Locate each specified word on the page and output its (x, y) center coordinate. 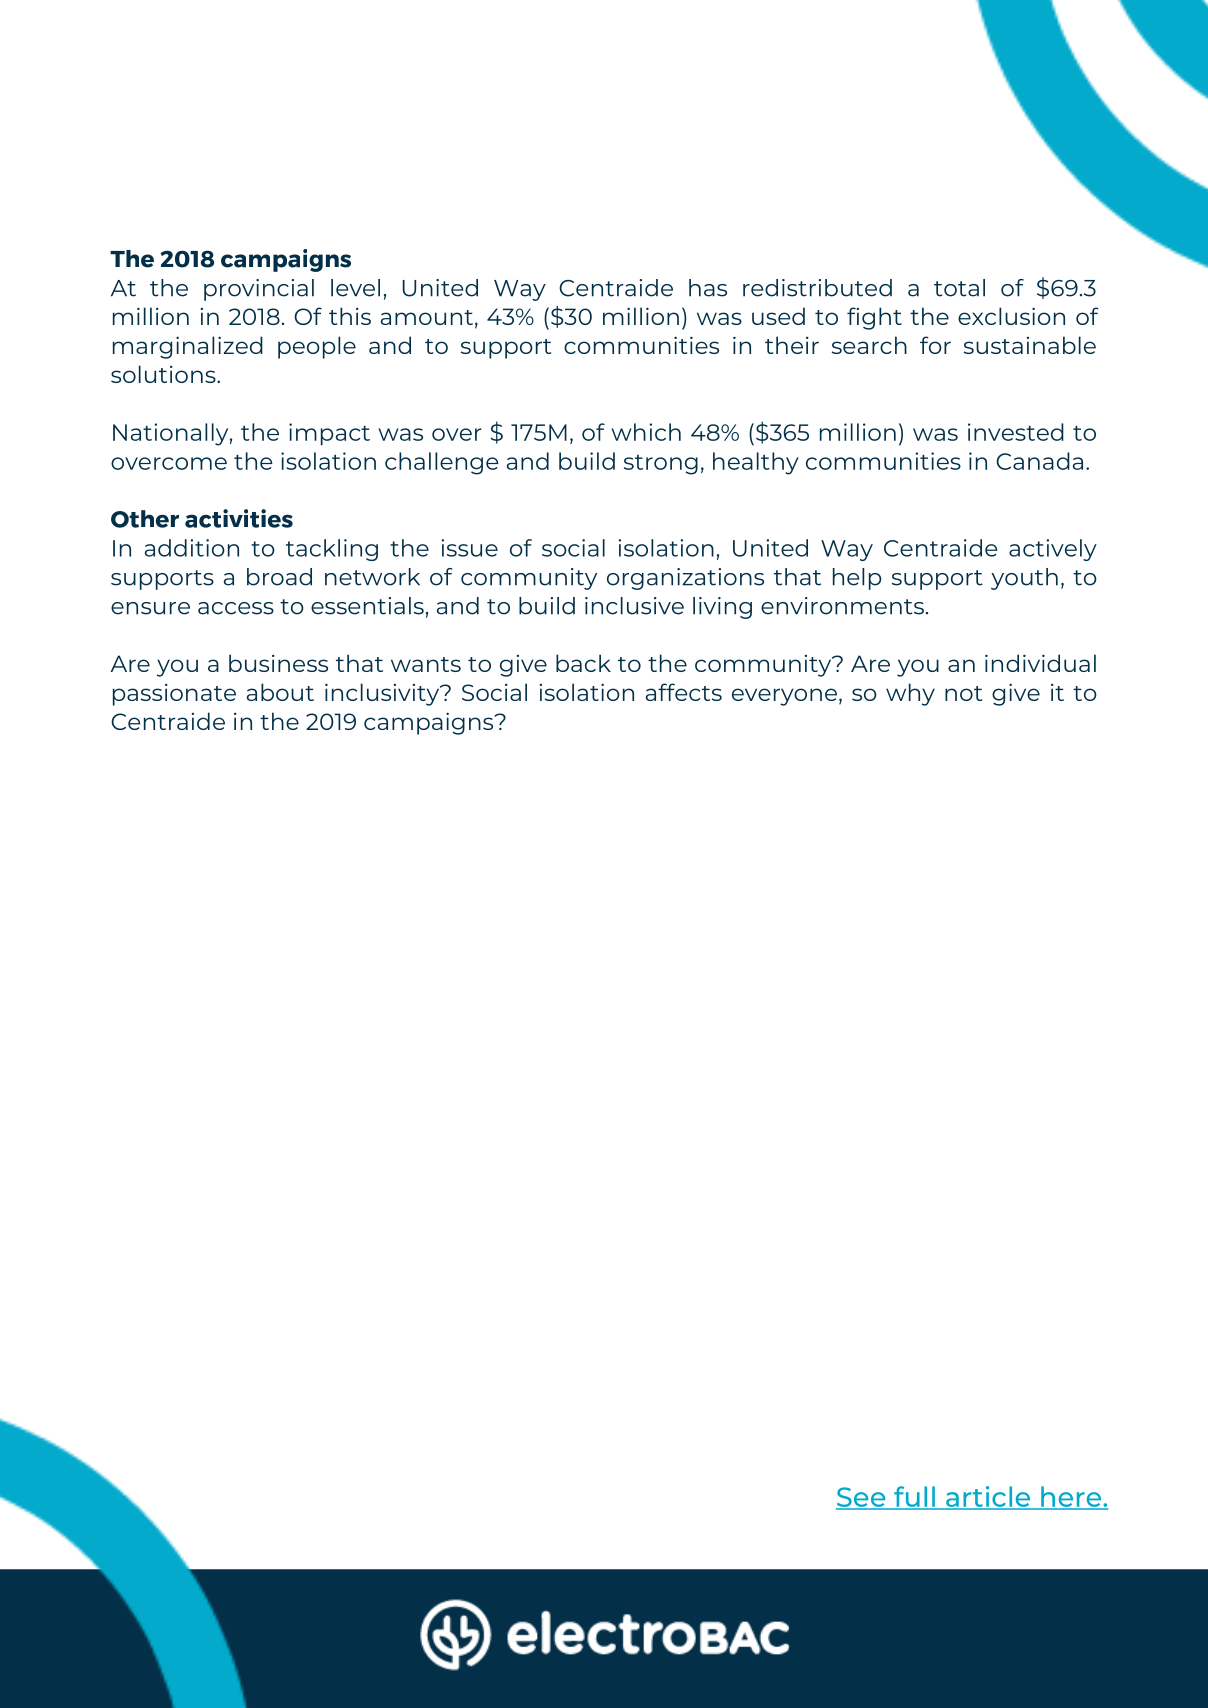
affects (684, 692)
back (583, 663)
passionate (174, 695)
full (914, 1497)
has (708, 288)
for (935, 345)
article (988, 1497)
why (910, 694)
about (280, 692)
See (862, 1498)
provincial (259, 290)
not (963, 693)
